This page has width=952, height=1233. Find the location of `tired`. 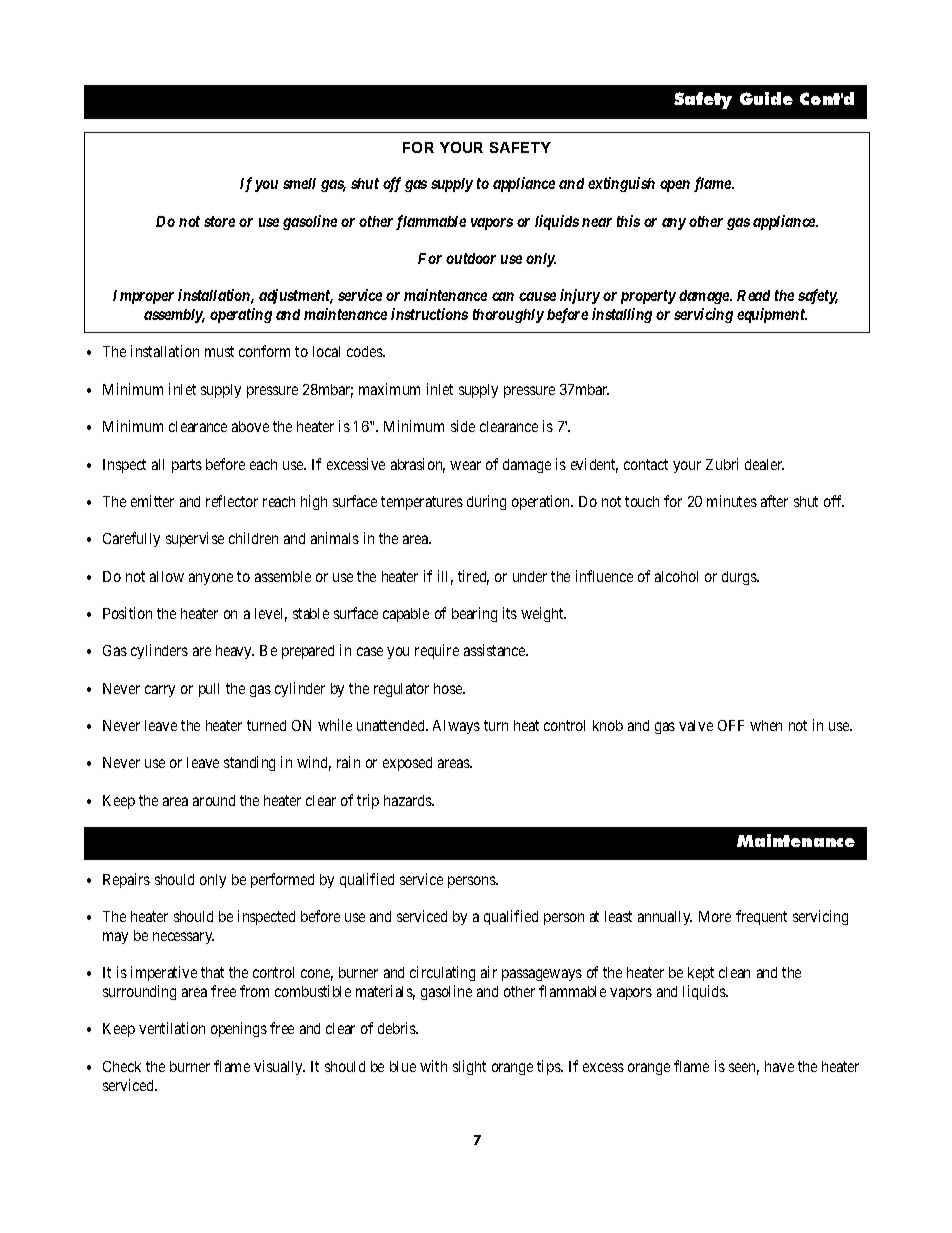

tired is located at coordinates (473, 577).
